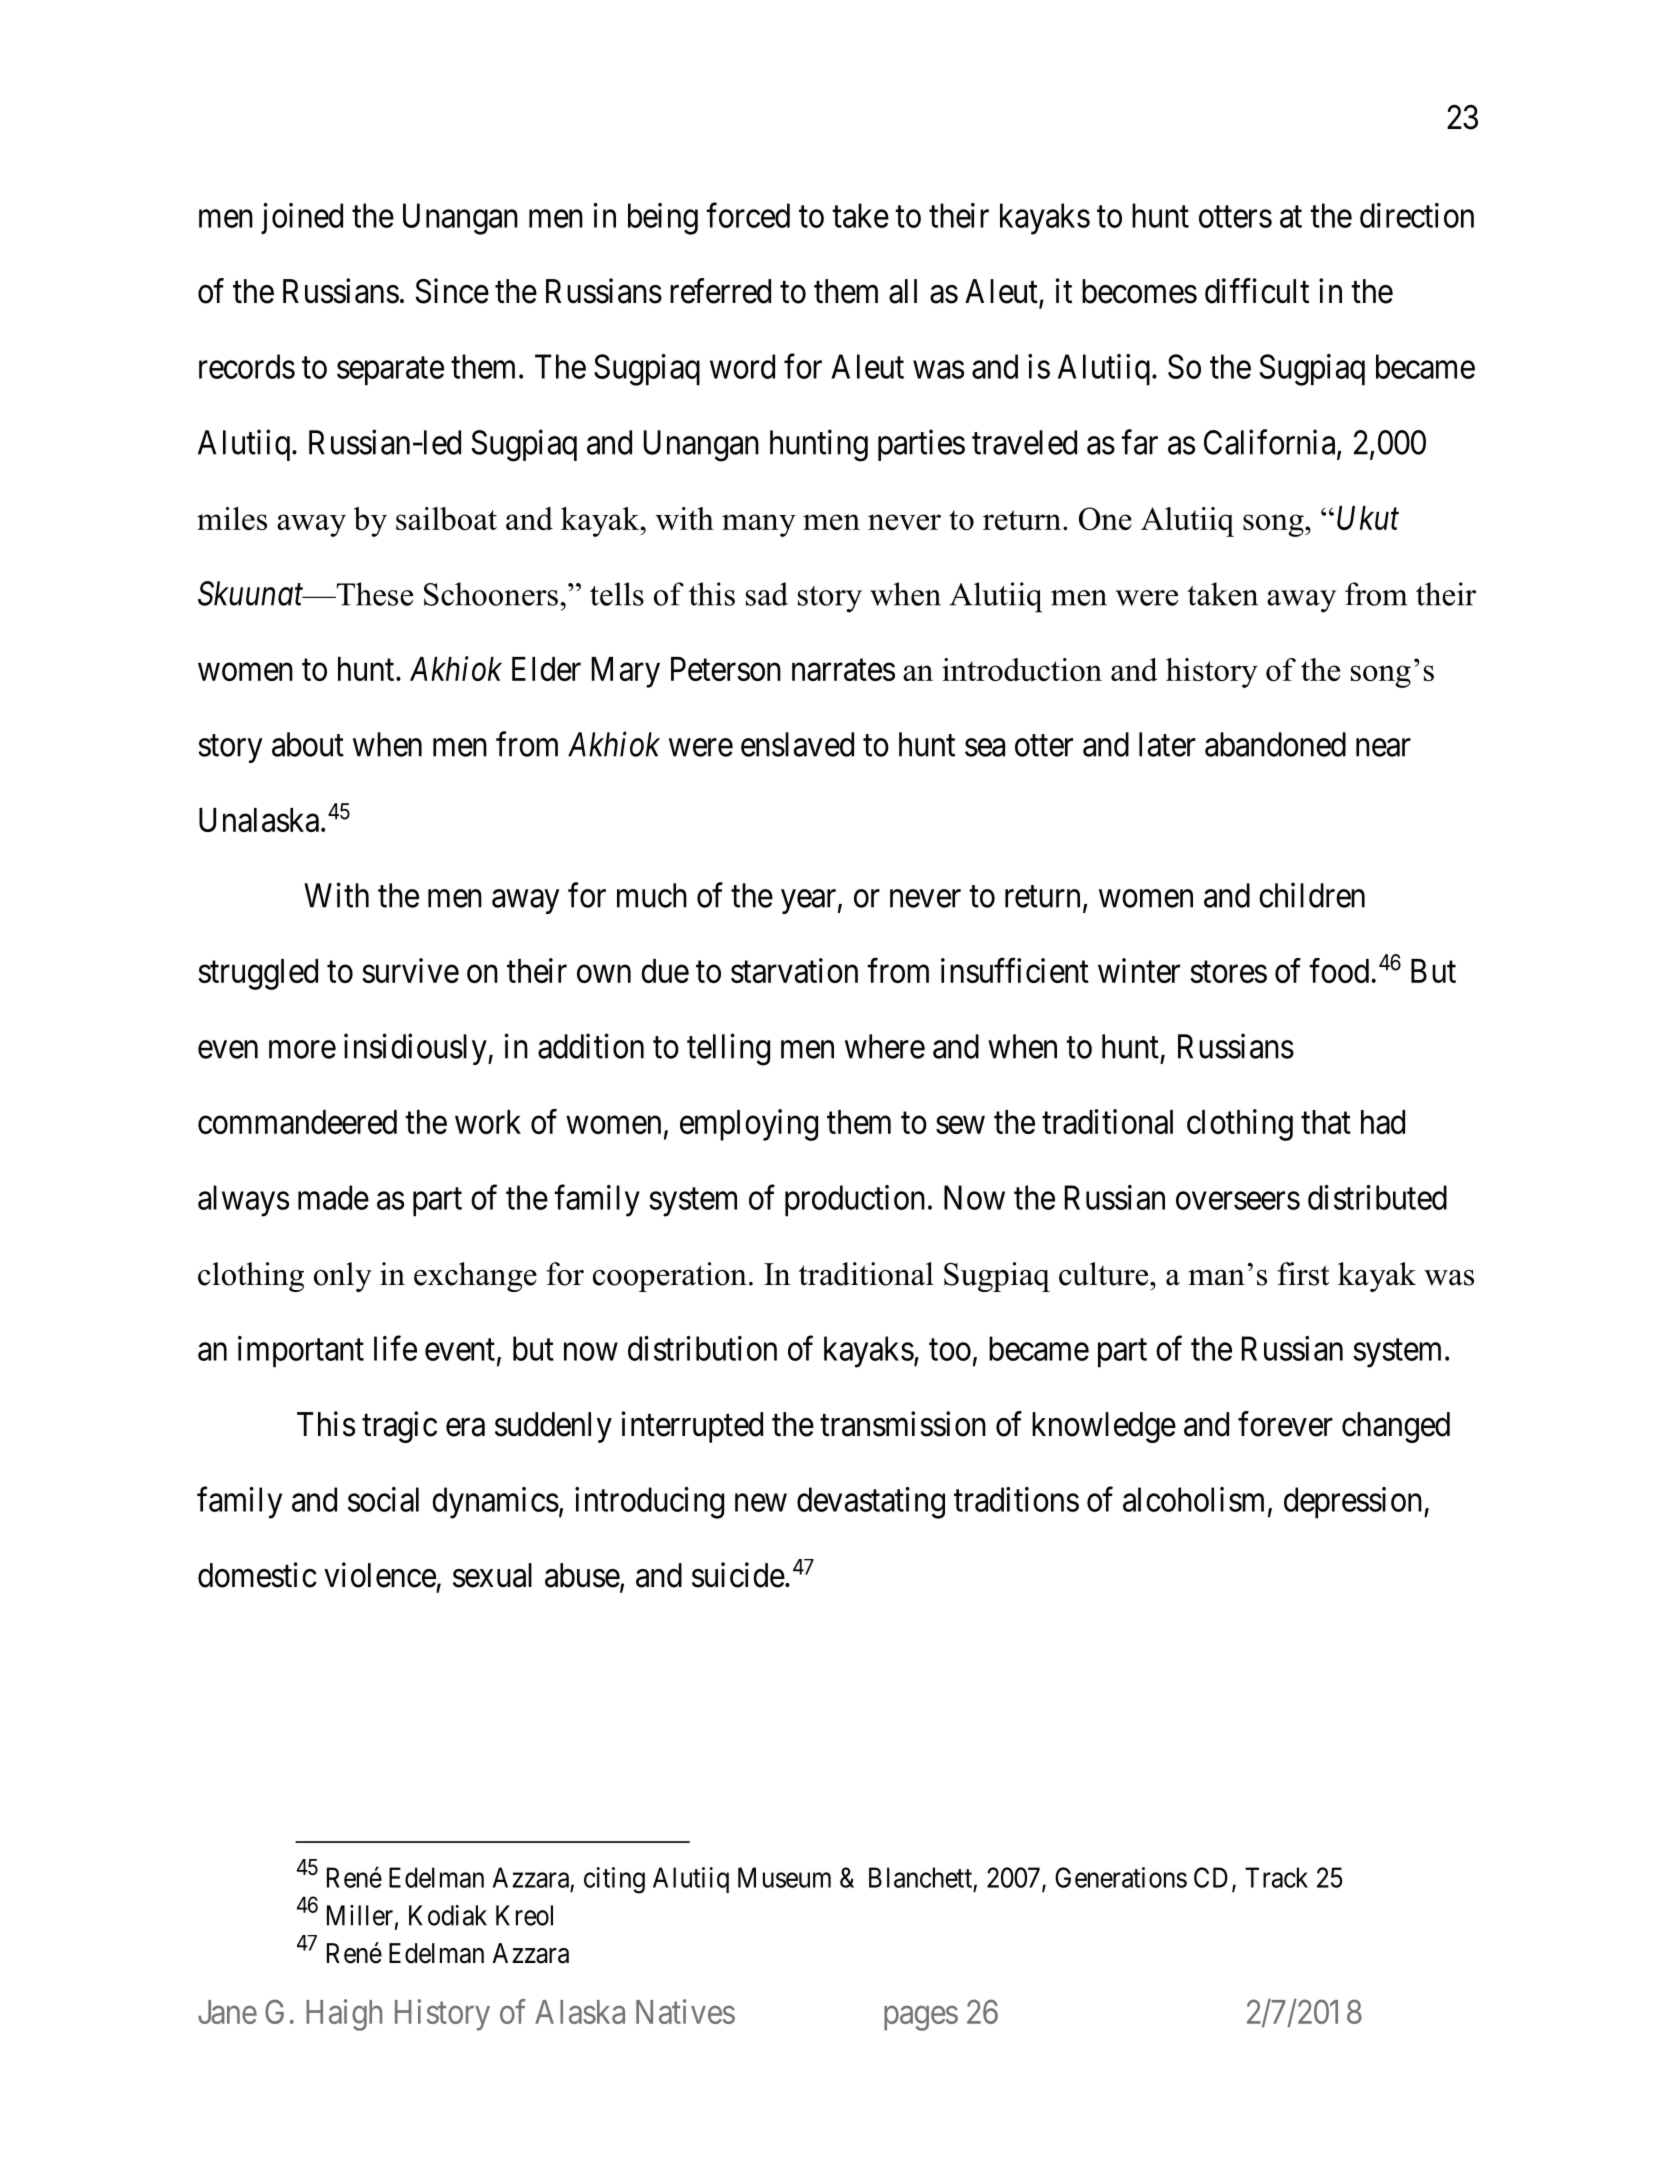 The width and height of the document is (1675, 2167). I want to click on commandeered, so click(297, 1122).
